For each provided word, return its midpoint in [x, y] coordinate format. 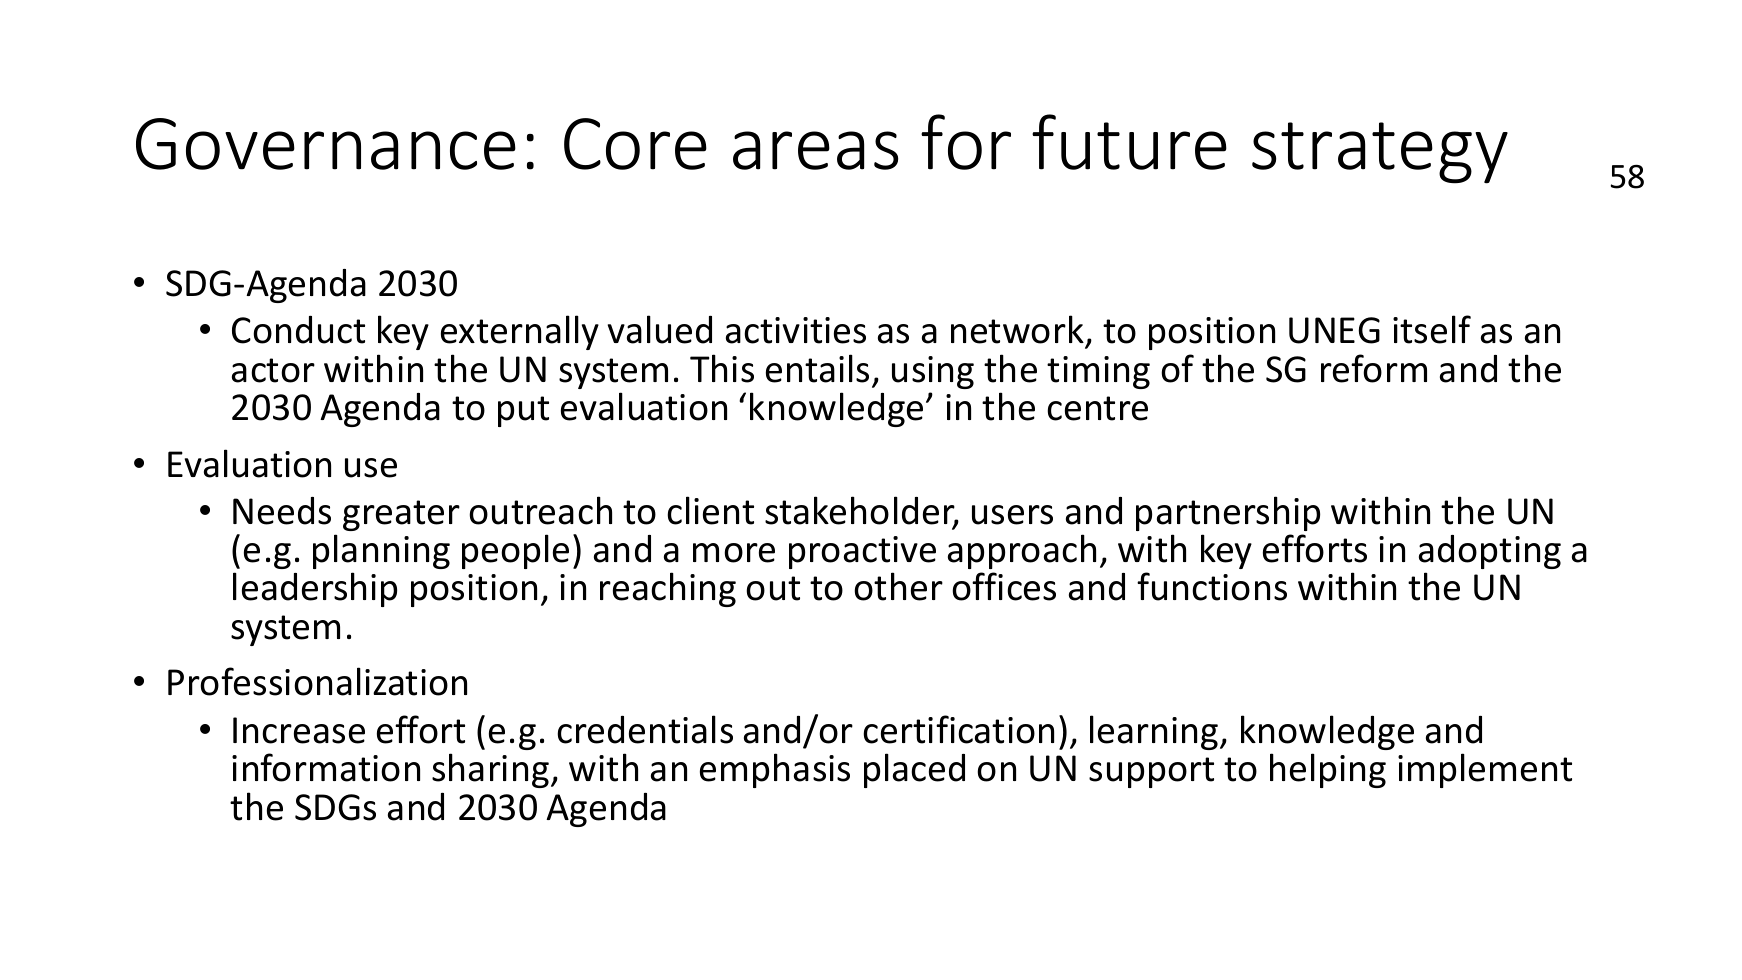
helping [1328, 770]
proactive [862, 552]
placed [914, 770]
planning [381, 551]
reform [1374, 368]
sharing [490, 770]
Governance [326, 144]
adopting [1490, 552]
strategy [1380, 153]
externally [520, 332]
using [933, 372]
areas [815, 150]
